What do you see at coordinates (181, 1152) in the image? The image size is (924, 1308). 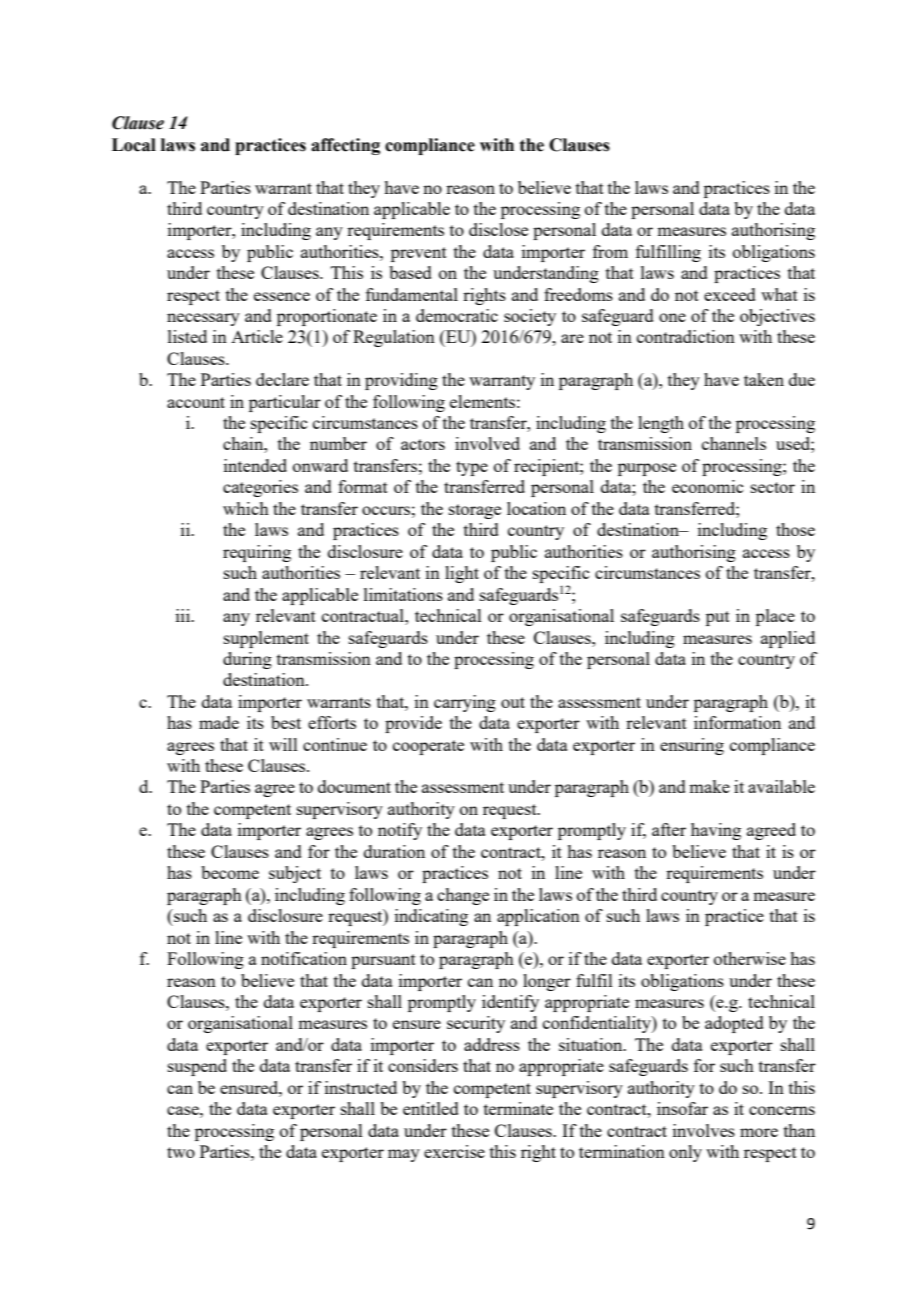 I see `two` at bounding box center [181, 1152].
